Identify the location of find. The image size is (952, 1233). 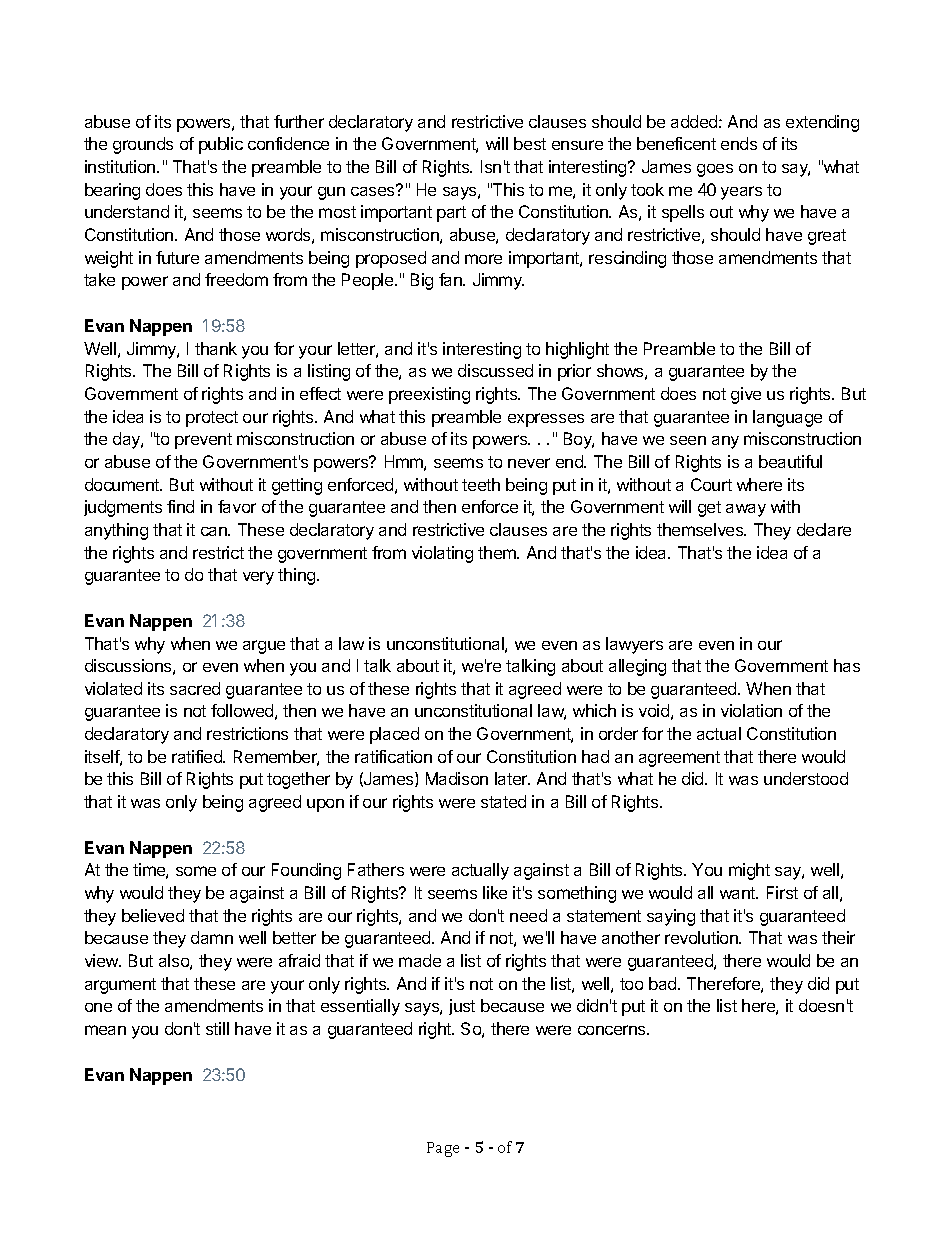
(180, 506).
